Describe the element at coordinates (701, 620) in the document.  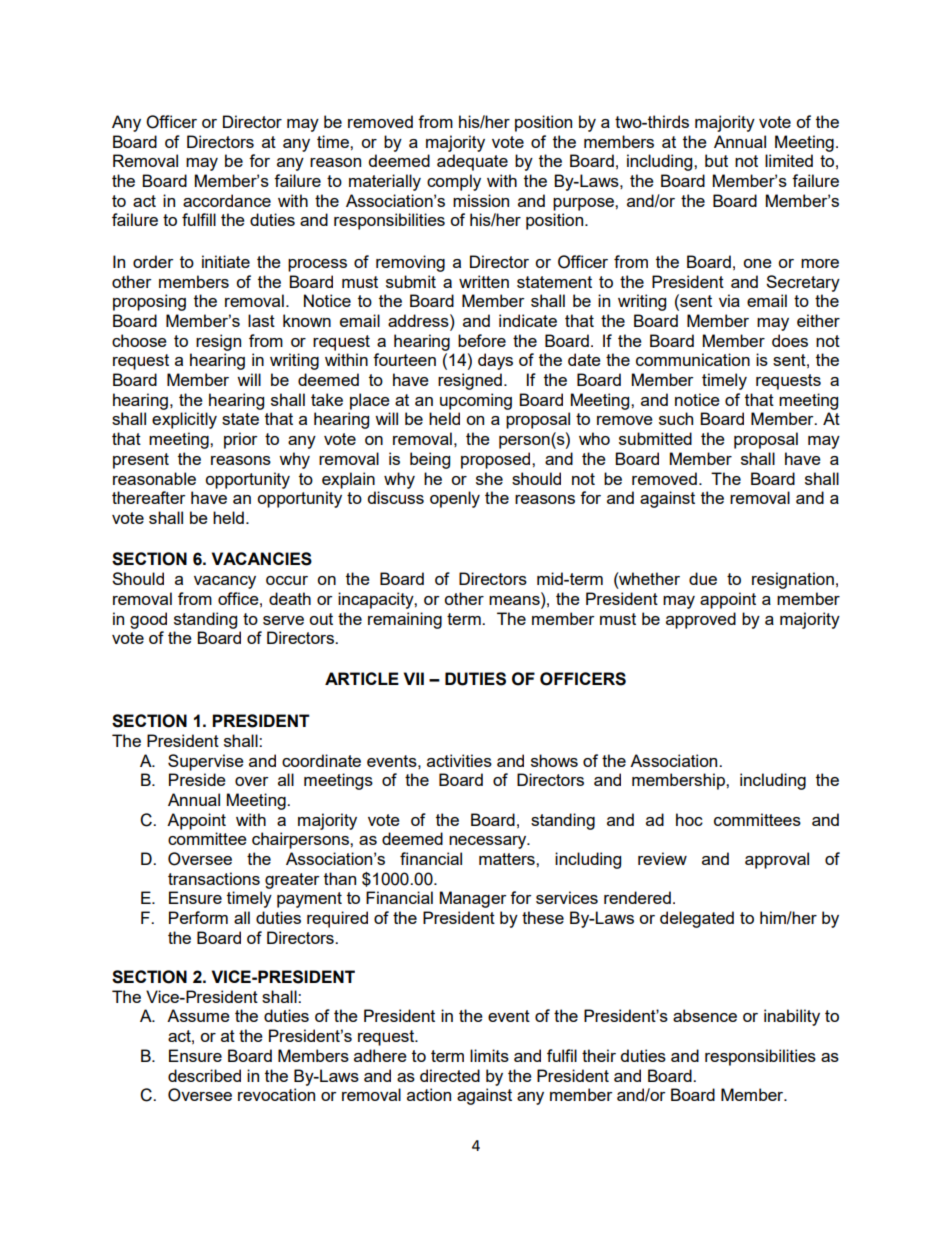
I see `approved` at that location.
